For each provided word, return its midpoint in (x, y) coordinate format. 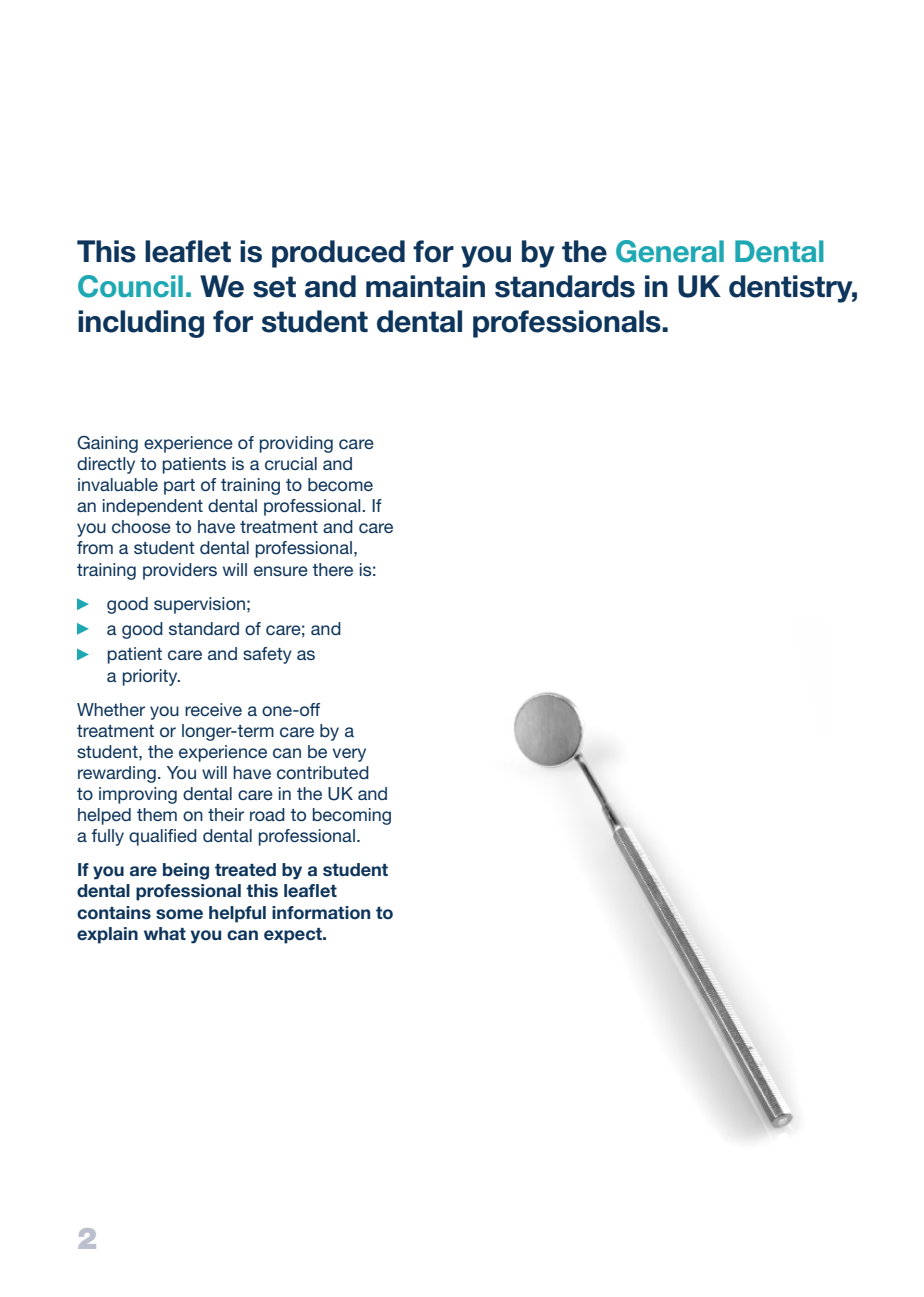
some (179, 914)
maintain (425, 286)
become (340, 484)
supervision (199, 605)
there (332, 569)
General (670, 251)
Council (130, 286)
